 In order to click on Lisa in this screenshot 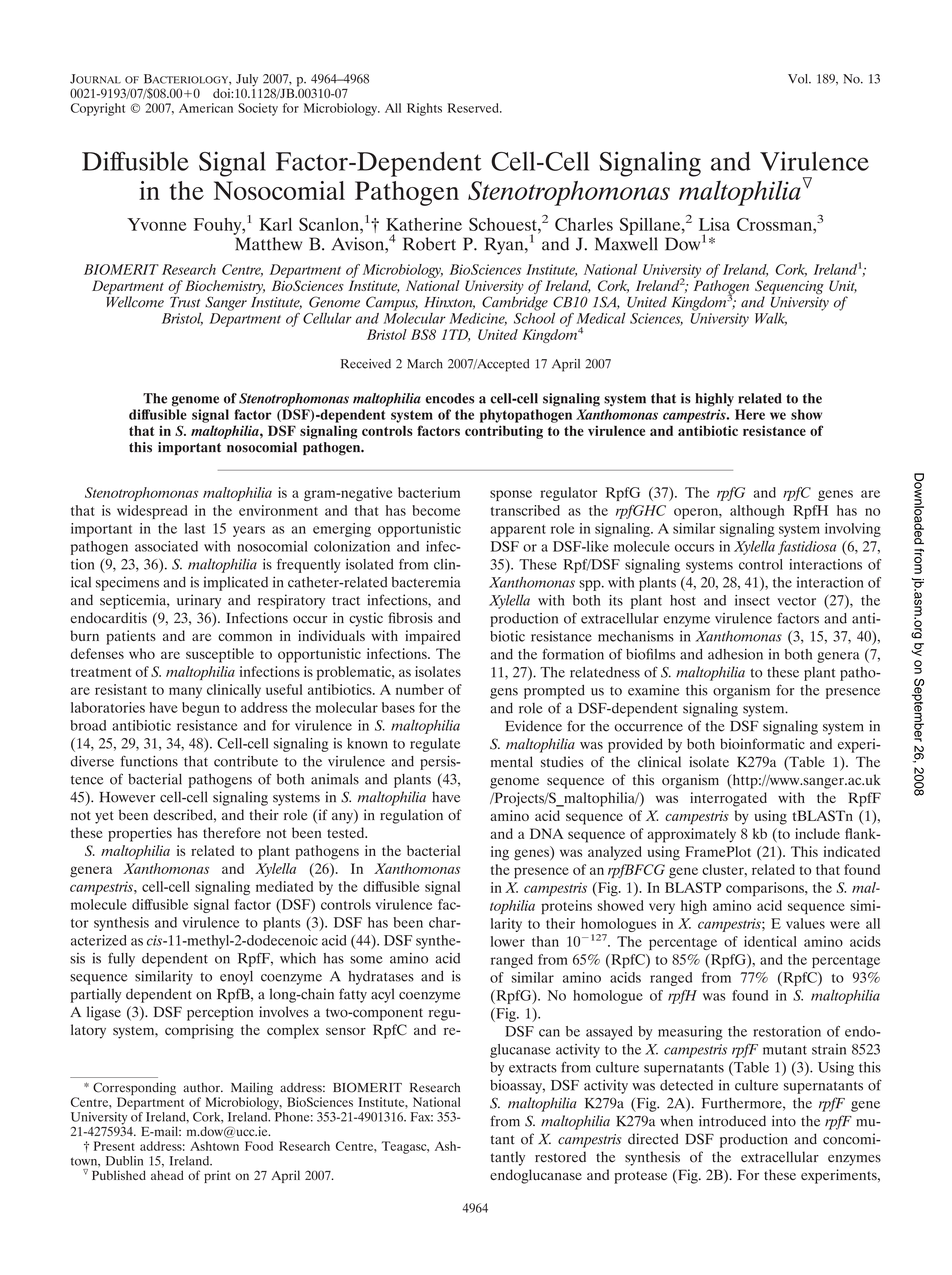, I will do `click(714, 224)`.
